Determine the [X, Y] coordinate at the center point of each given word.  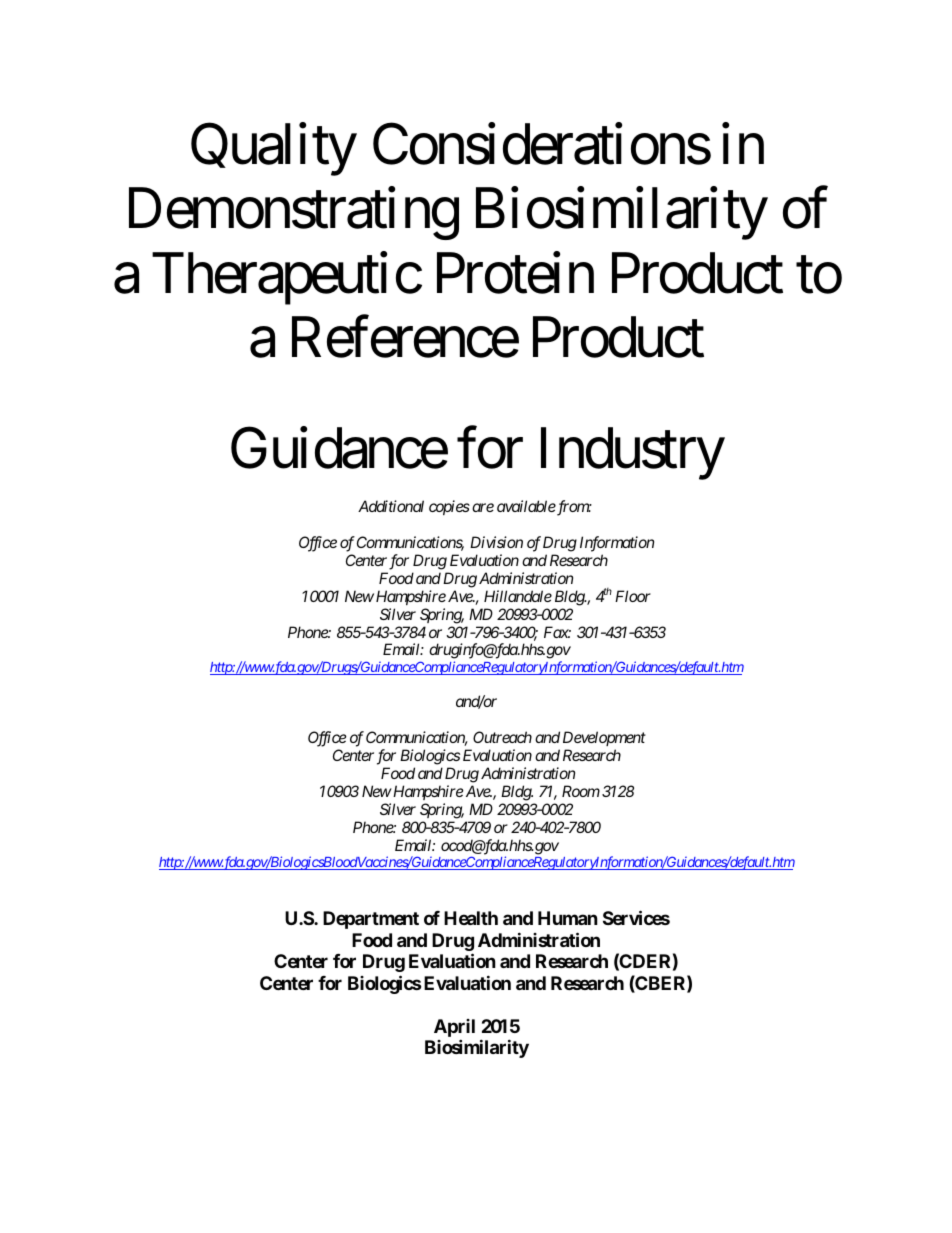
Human [568, 918]
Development [604, 738]
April [454, 1029]
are [483, 508]
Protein [515, 273]
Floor [633, 596]
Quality [274, 149]
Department [371, 920]
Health [471, 918]
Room [581, 791]
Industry [632, 454]
